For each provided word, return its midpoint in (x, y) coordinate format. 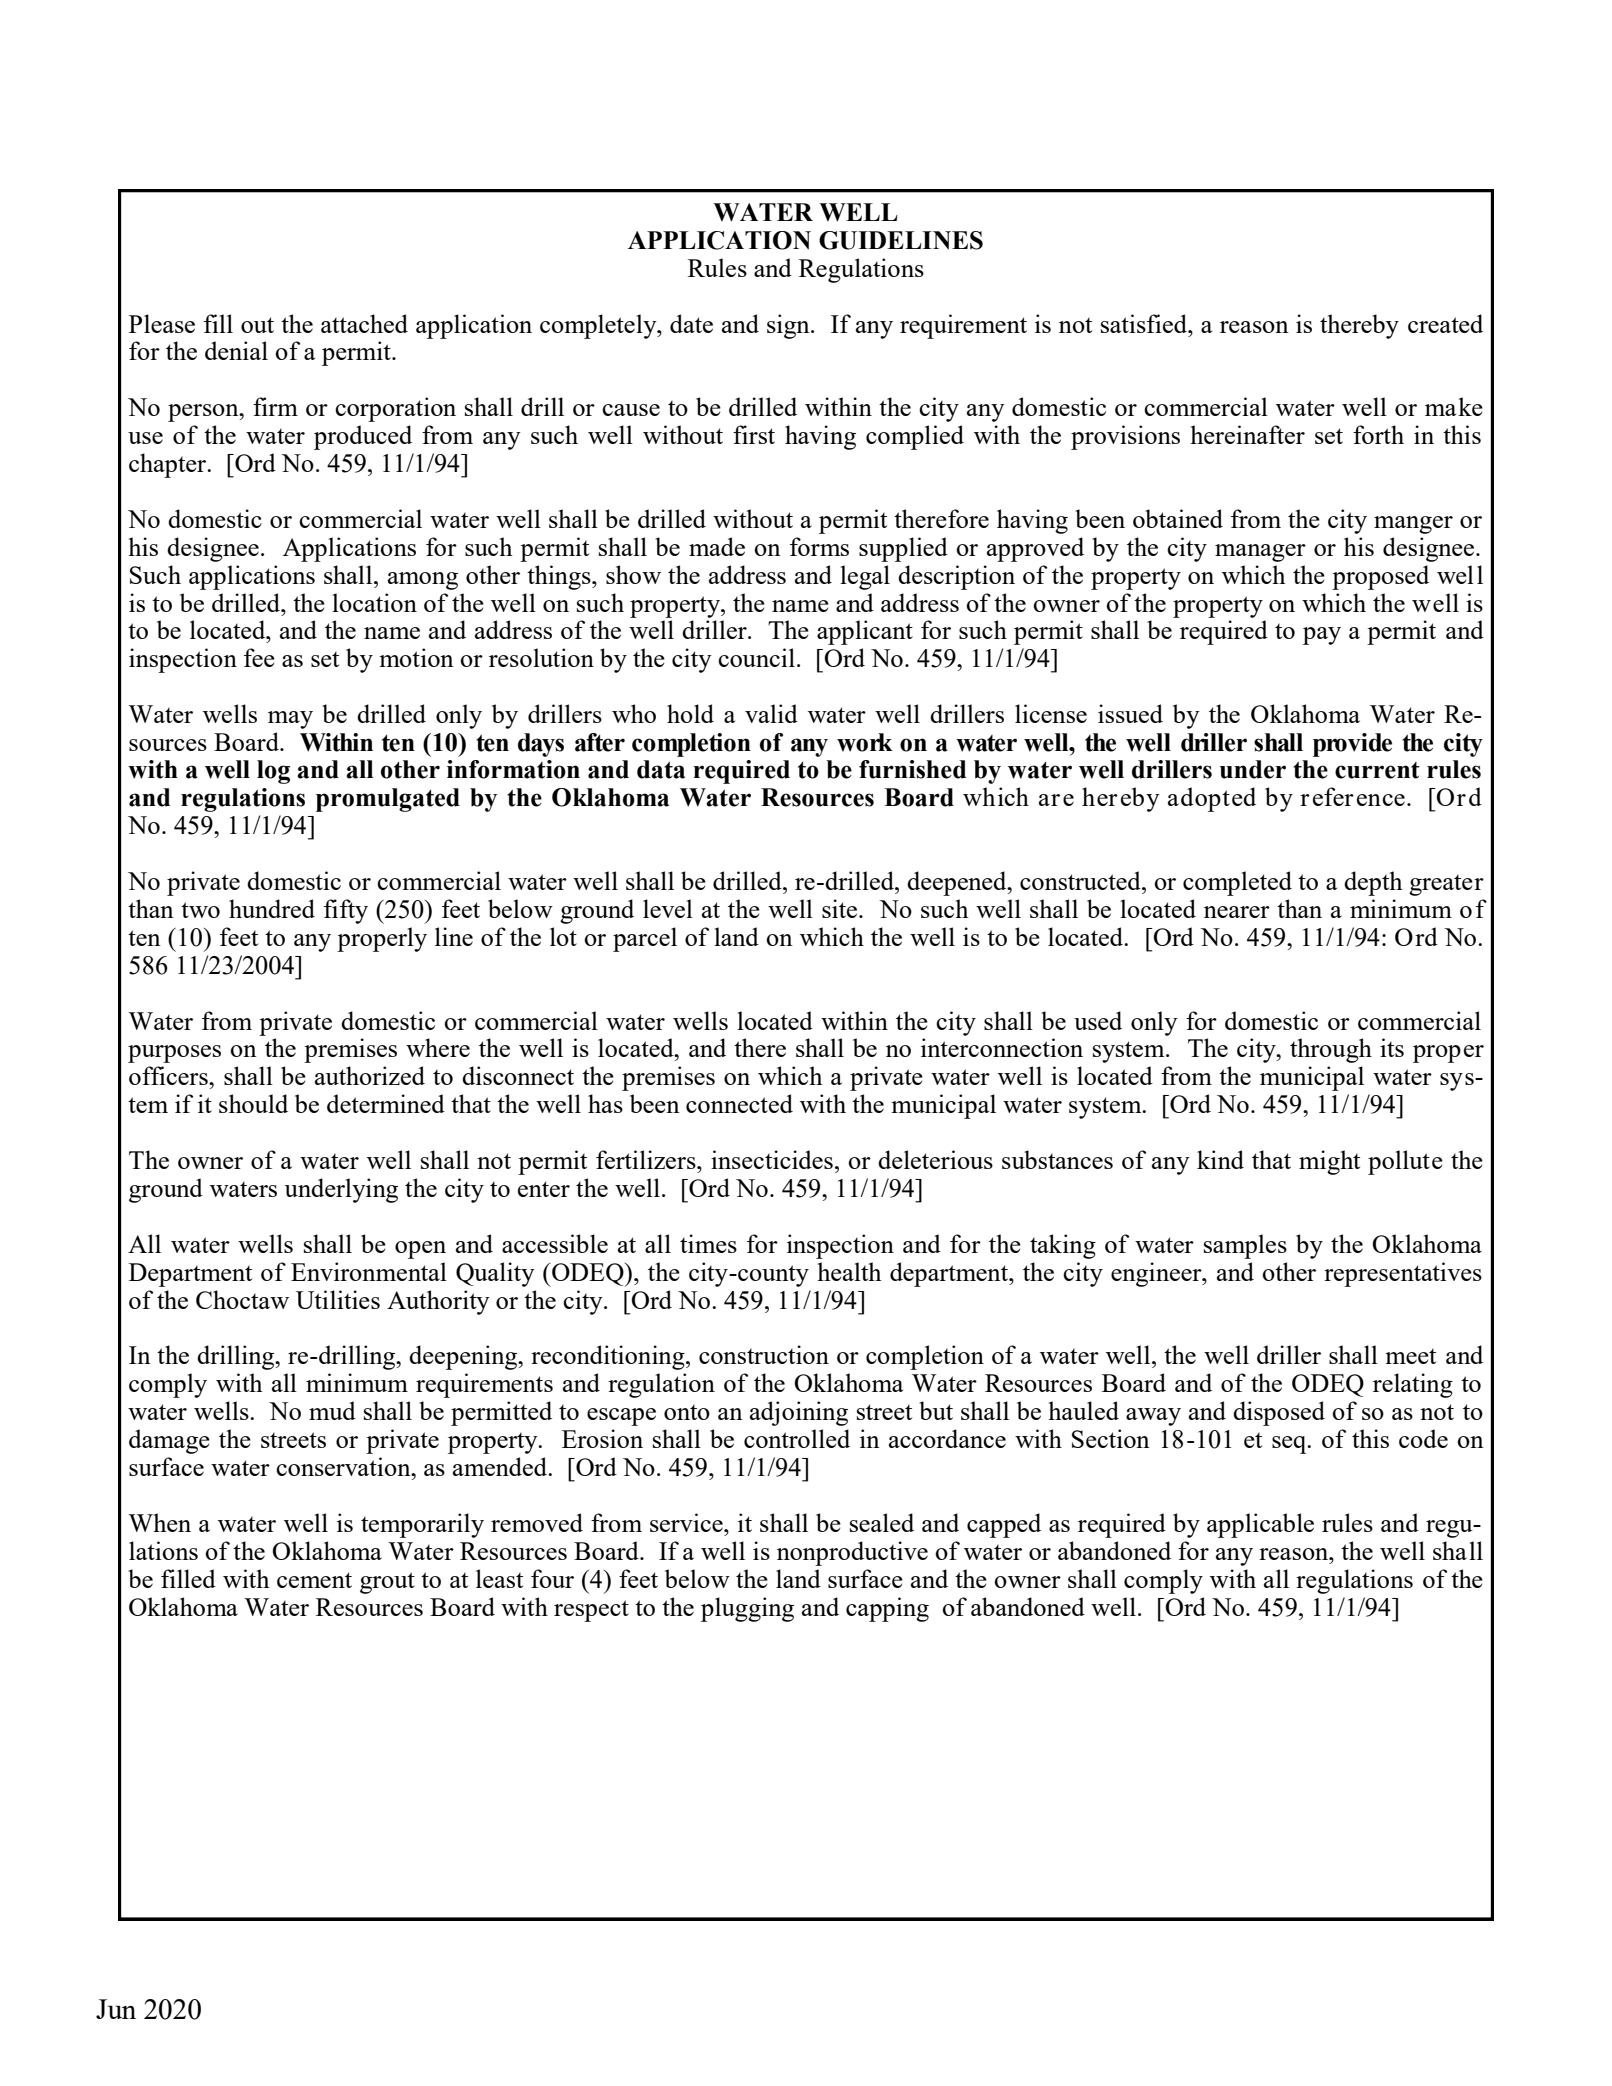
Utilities (338, 1299)
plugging (747, 1609)
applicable (1260, 1525)
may (290, 720)
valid (771, 713)
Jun (116, 2009)
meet (1410, 1356)
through (1331, 1050)
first (754, 434)
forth (1378, 434)
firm (275, 406)
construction (764, 1354)
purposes (174, 1054)
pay (1322, 636)
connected (739, 1103)
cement (314, 1580)
